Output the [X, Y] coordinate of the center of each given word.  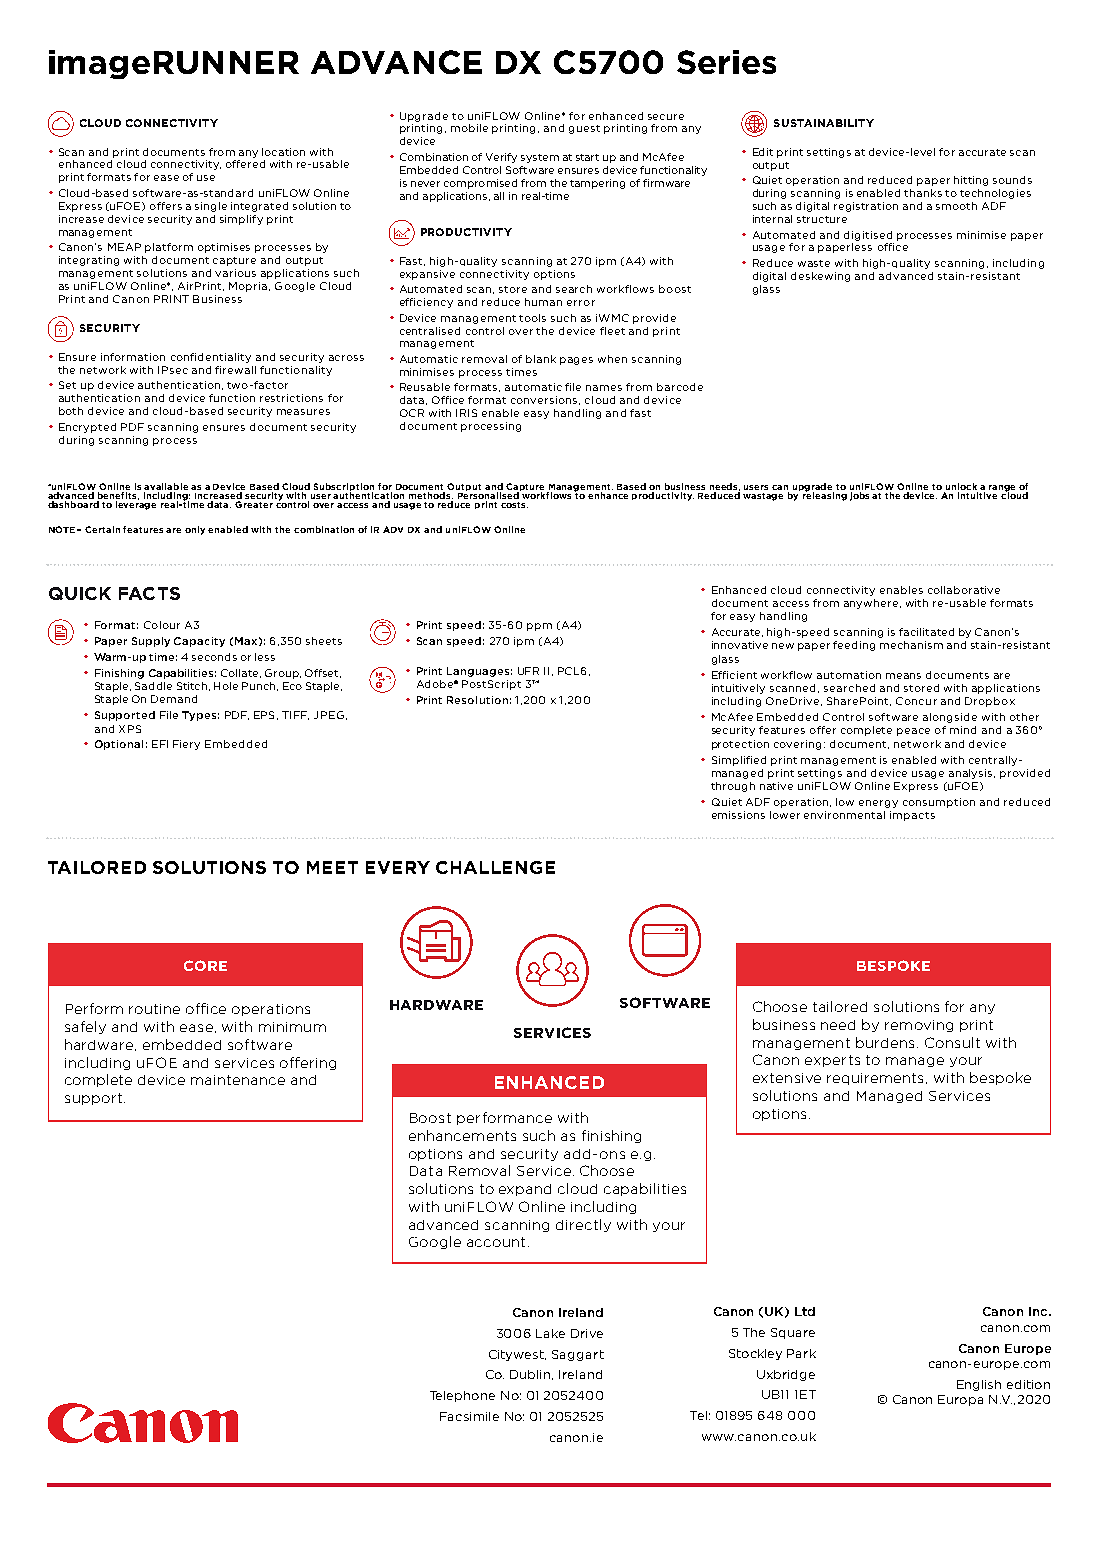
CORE [205, 965]
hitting [971, 181]
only [197, 530]
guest [584, 129]
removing [919, 1026]
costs [514, 505]
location [283, 152]
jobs [859, 496]
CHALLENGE [495, 867]
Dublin [531, 1375]
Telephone [462, 1396]
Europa [960, 1400]
